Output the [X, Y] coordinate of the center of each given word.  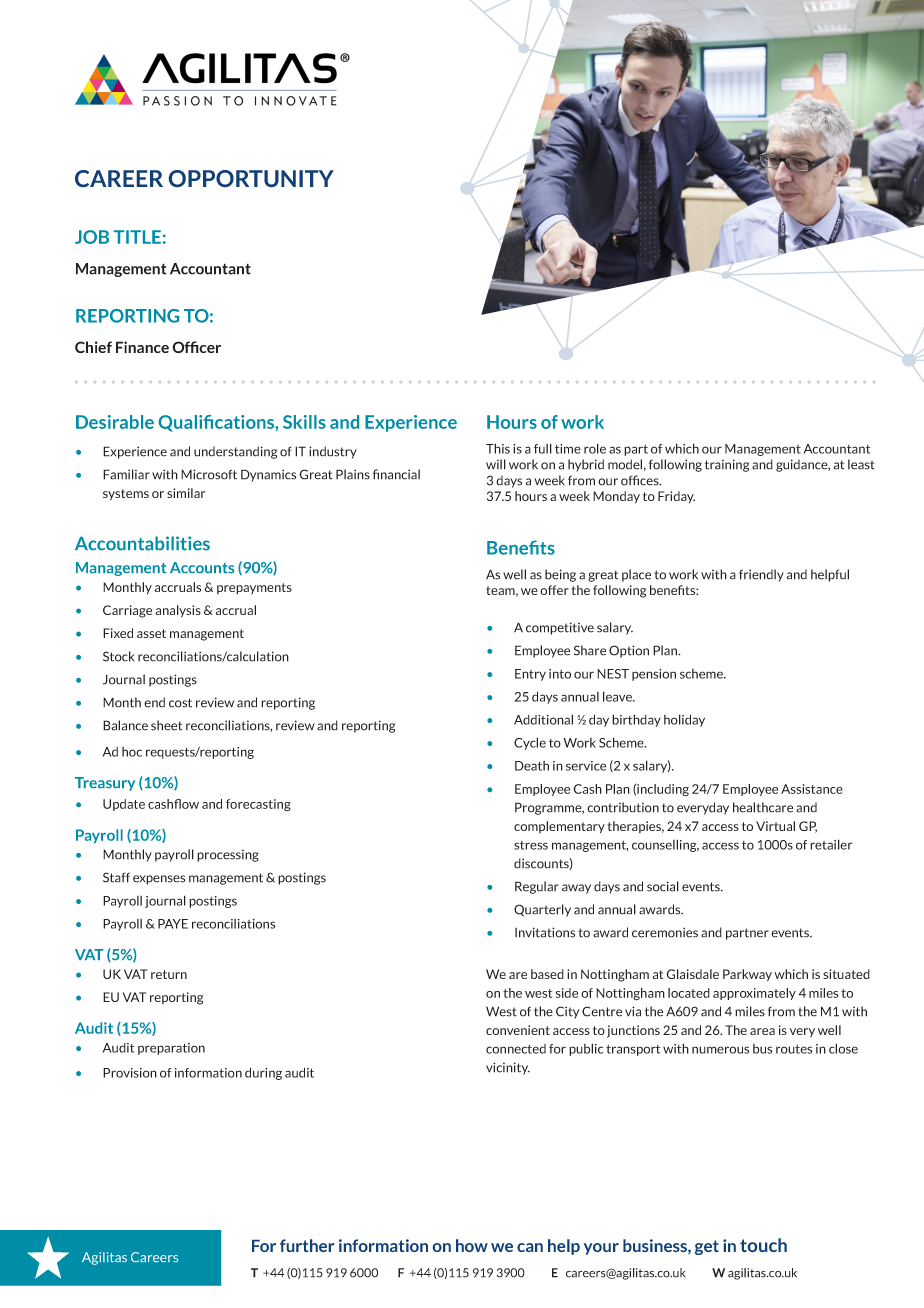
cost [180, 703]
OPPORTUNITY [251, 178]
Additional [543, 719]
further [307, 1245]
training [727, 465]
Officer [196, 347]
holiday [684, 720]
